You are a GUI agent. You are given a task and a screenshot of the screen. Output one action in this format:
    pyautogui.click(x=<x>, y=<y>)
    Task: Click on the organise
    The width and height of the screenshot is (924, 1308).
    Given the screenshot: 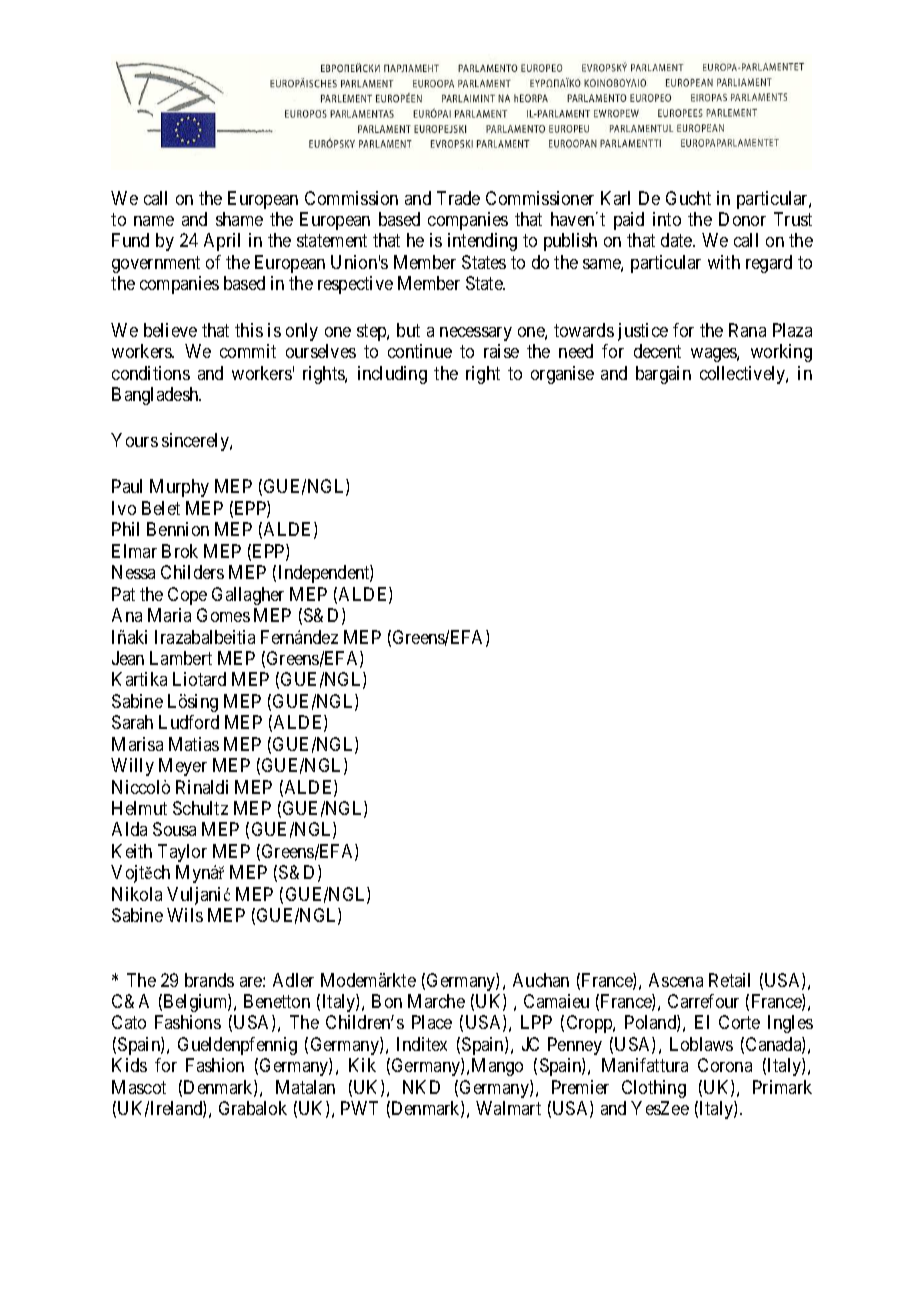 What is the action you would take?
    pyautogui.click(x=562, y=375)
